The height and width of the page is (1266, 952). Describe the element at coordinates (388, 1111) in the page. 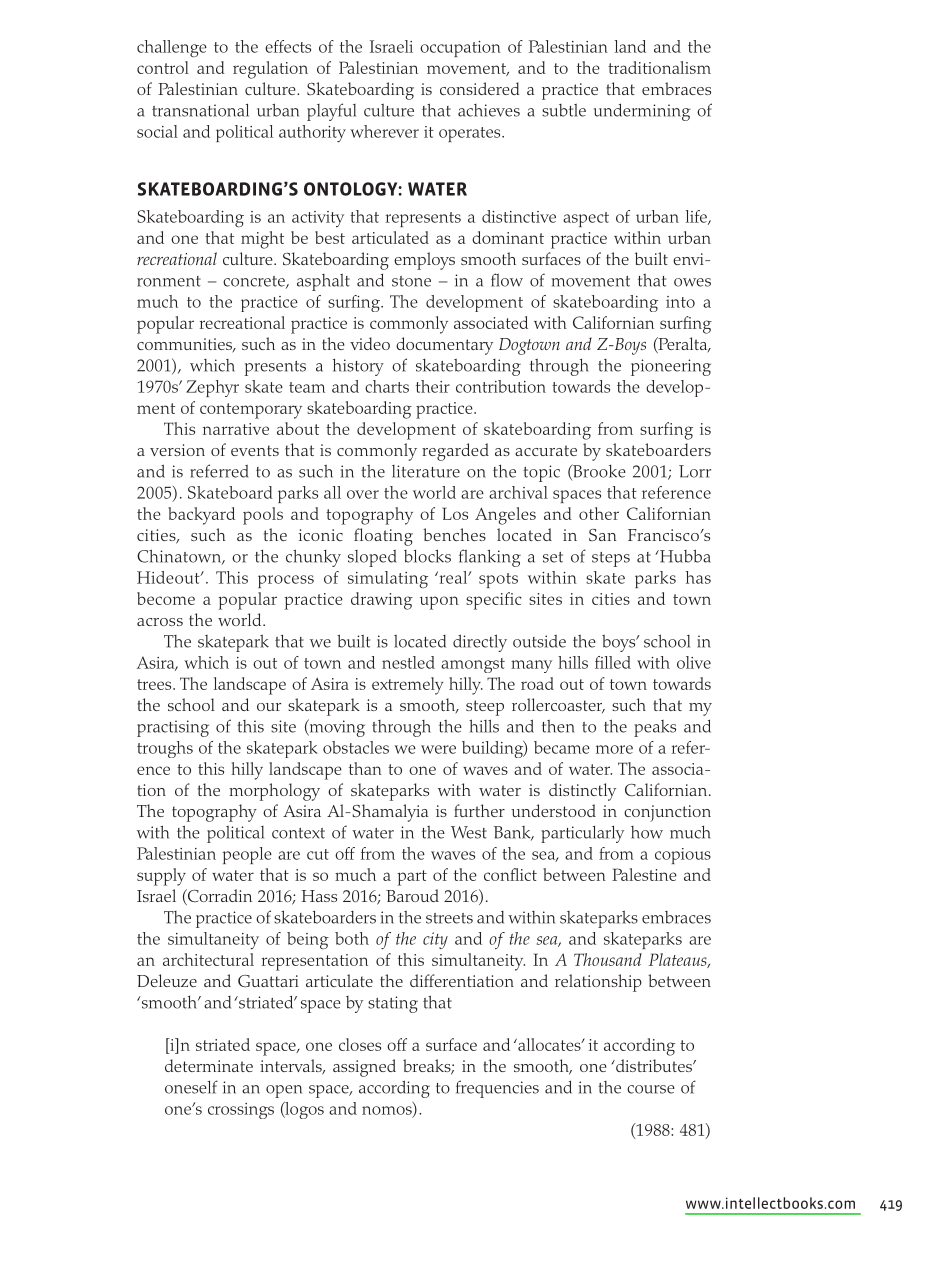

I see `nomos` at that location.
